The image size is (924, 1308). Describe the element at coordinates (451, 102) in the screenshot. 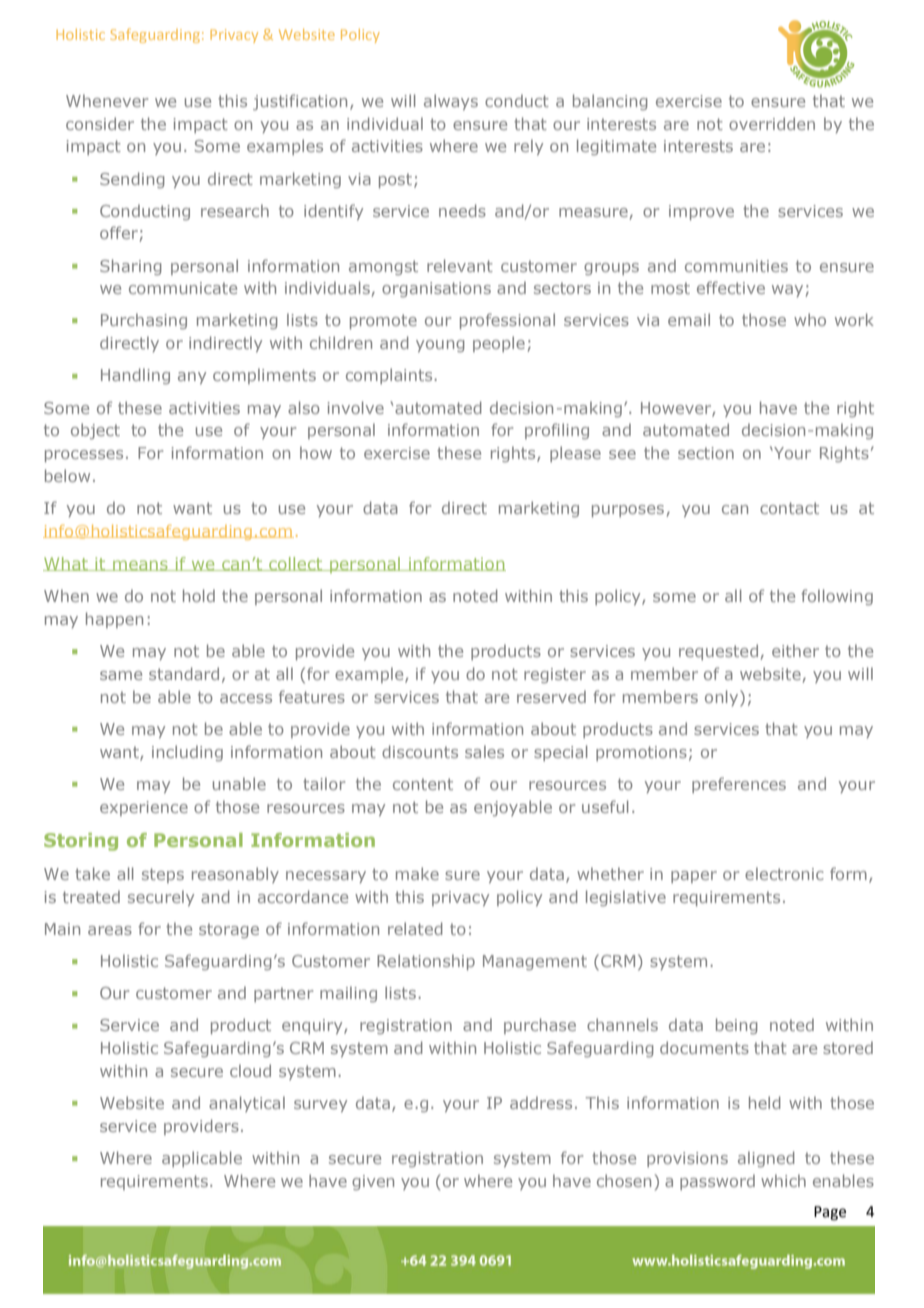

I see `always` at that location.
